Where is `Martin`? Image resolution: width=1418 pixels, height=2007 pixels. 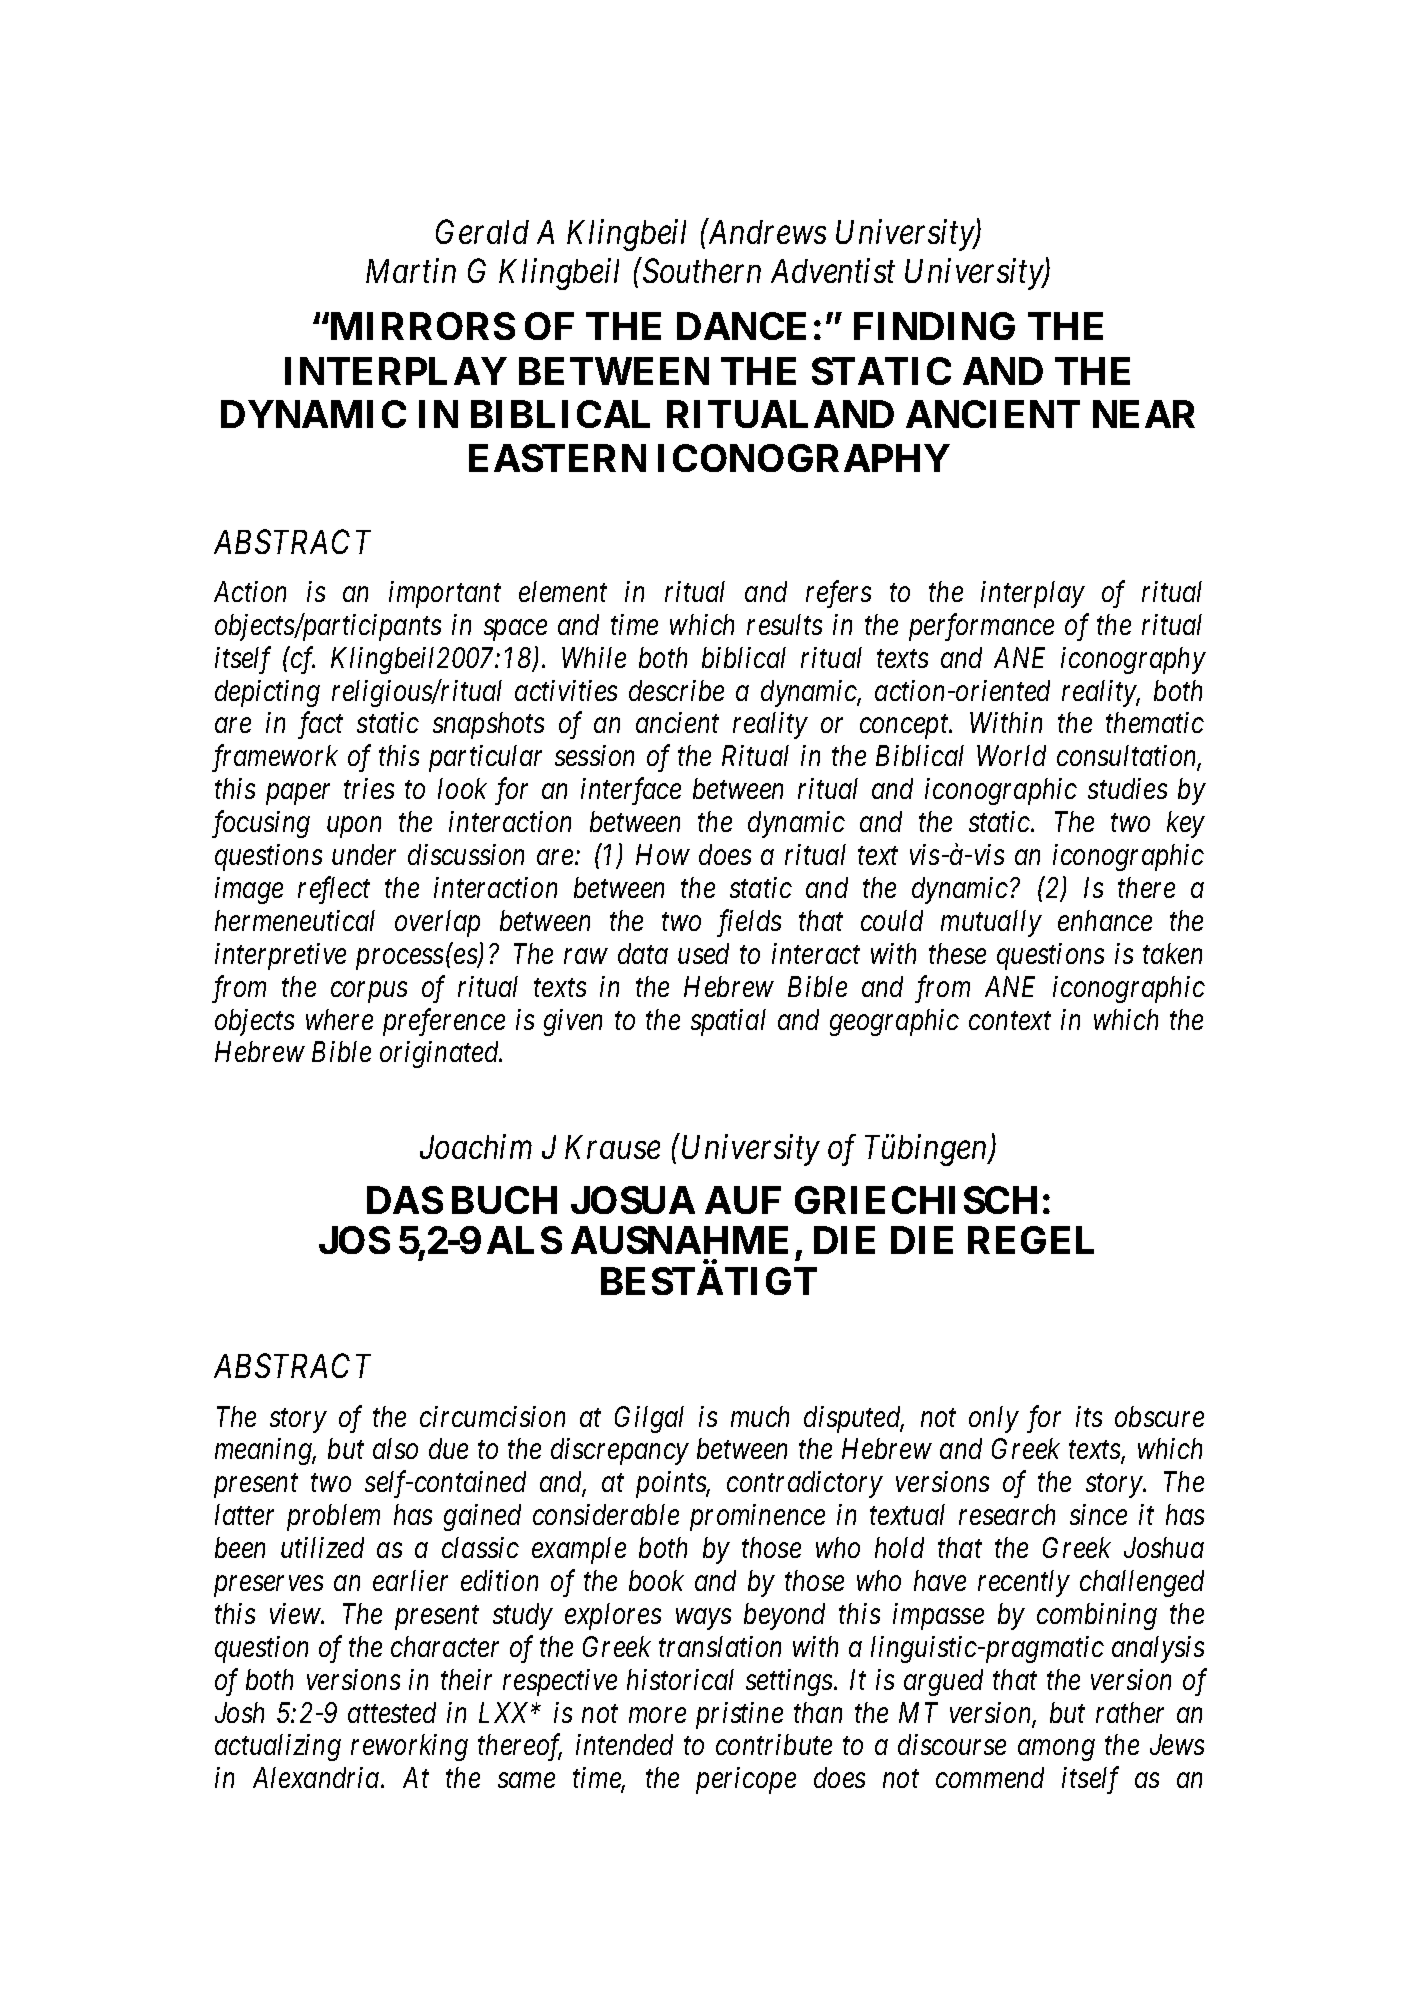
Martin is located at coordinates (411, 271).
